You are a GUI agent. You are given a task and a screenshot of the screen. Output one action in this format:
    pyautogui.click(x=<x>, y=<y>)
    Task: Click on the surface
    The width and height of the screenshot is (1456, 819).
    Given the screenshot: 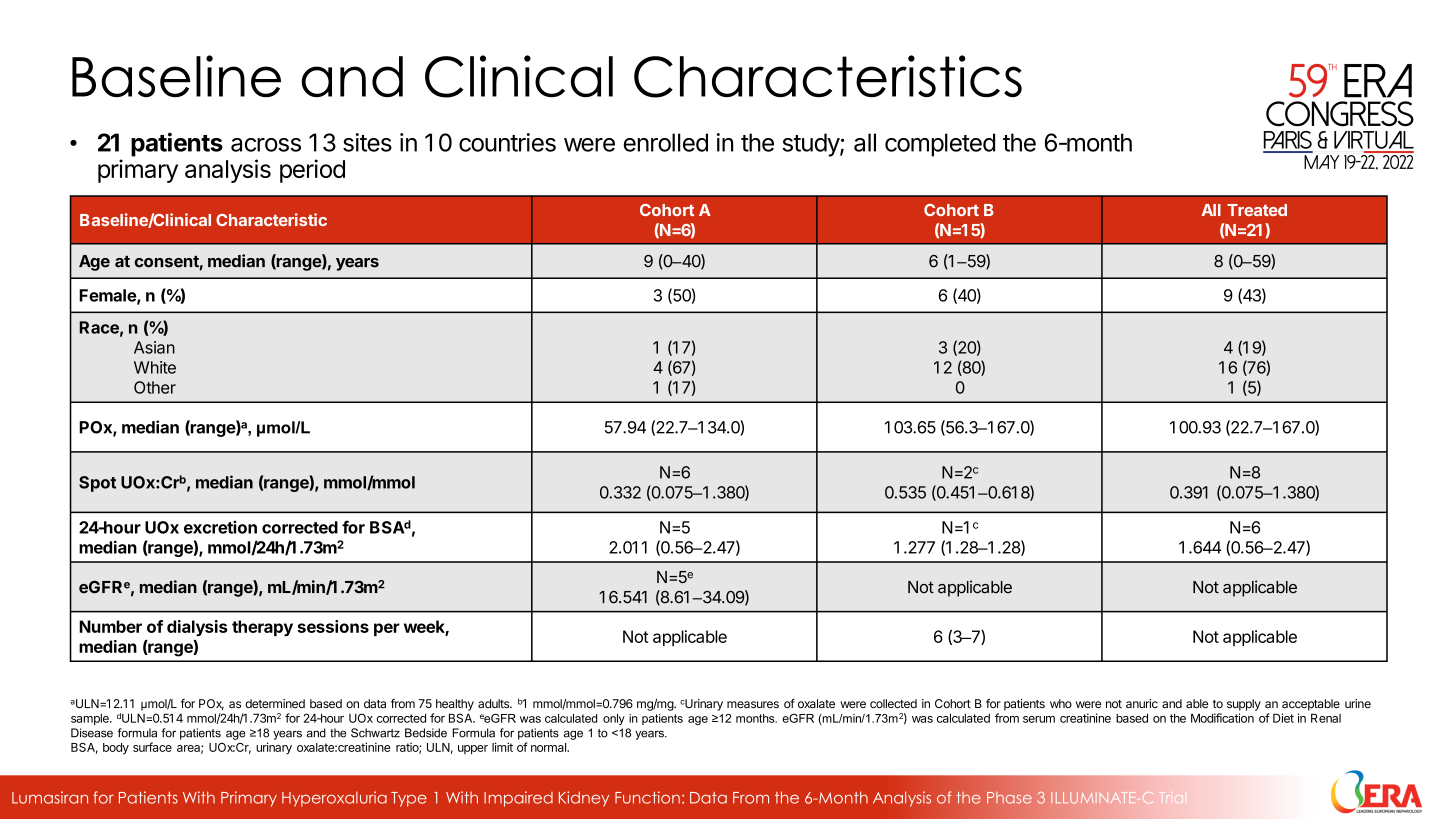 What is the action you would take?
    pyautogui.click(x=152, y=747)
